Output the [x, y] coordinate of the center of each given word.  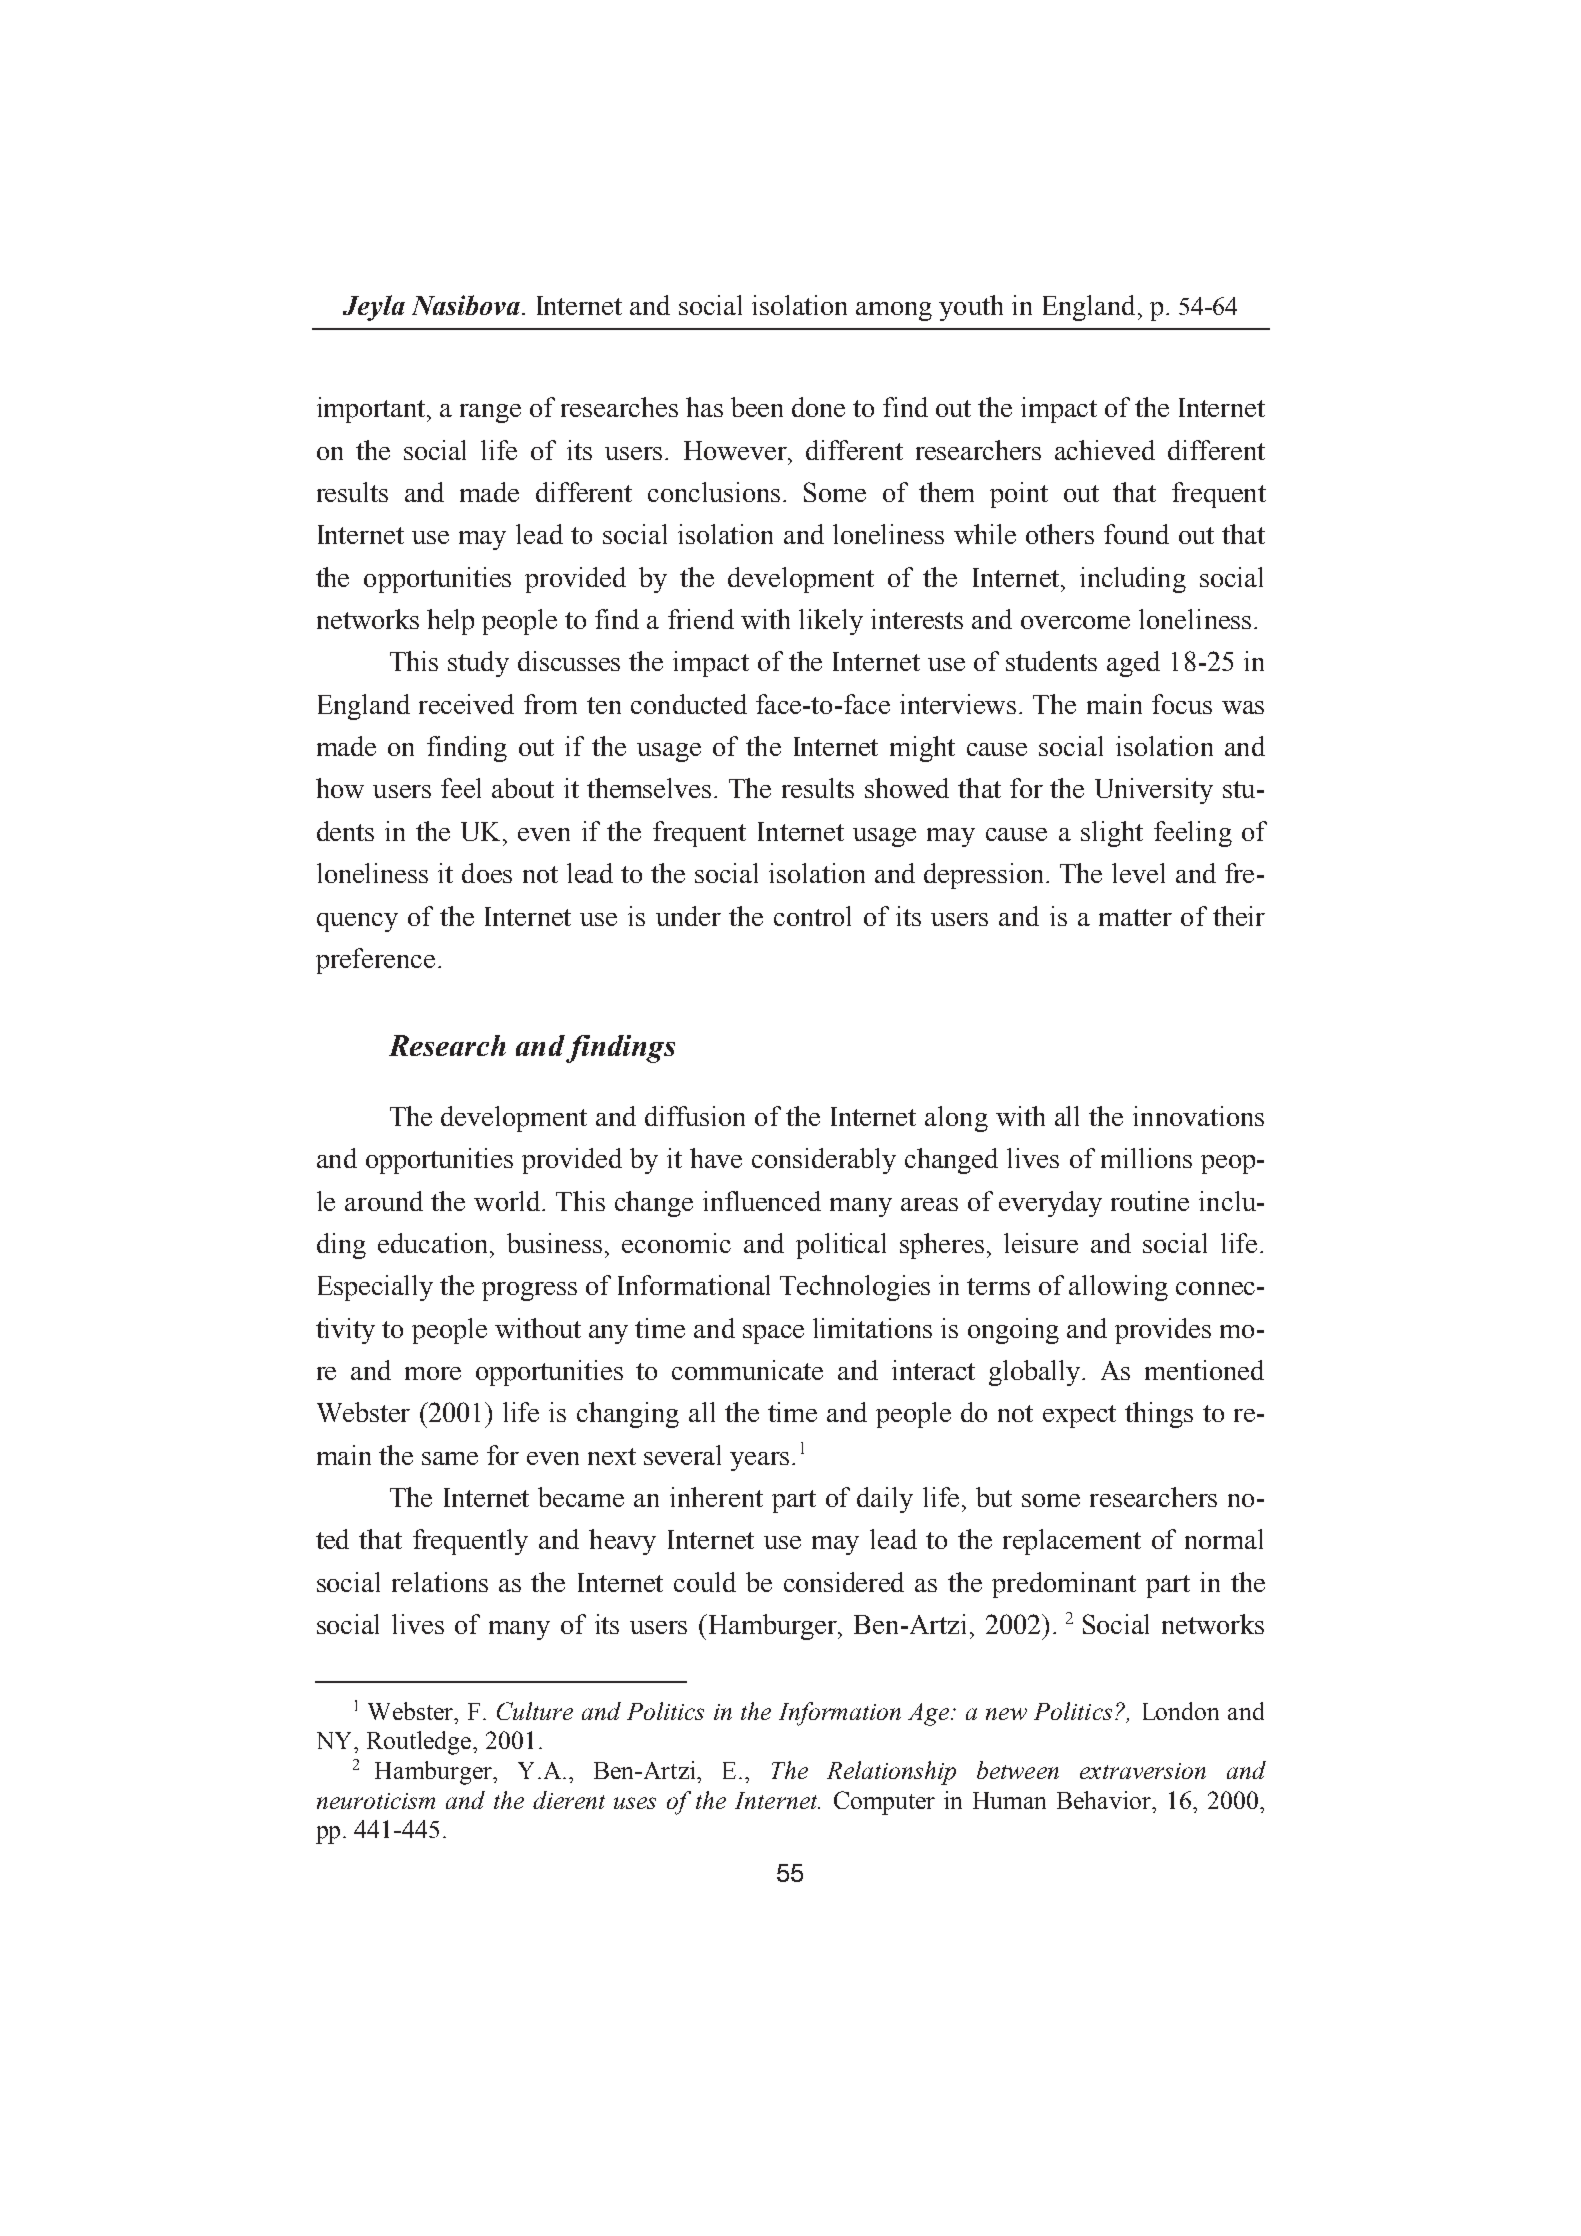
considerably [824, 1161]
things [1159, 1415]
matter [1135, 917]
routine [1150, 1201]
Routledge [420, 1743]
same [450, 1458]
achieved [1105, 450]
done [818, 407]
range [490, 413]
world [508, 1201]
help [450, 622]
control [812, 916]
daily [885, 1500]
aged [1133, 664]
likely [831, 622]
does [487, 873]
